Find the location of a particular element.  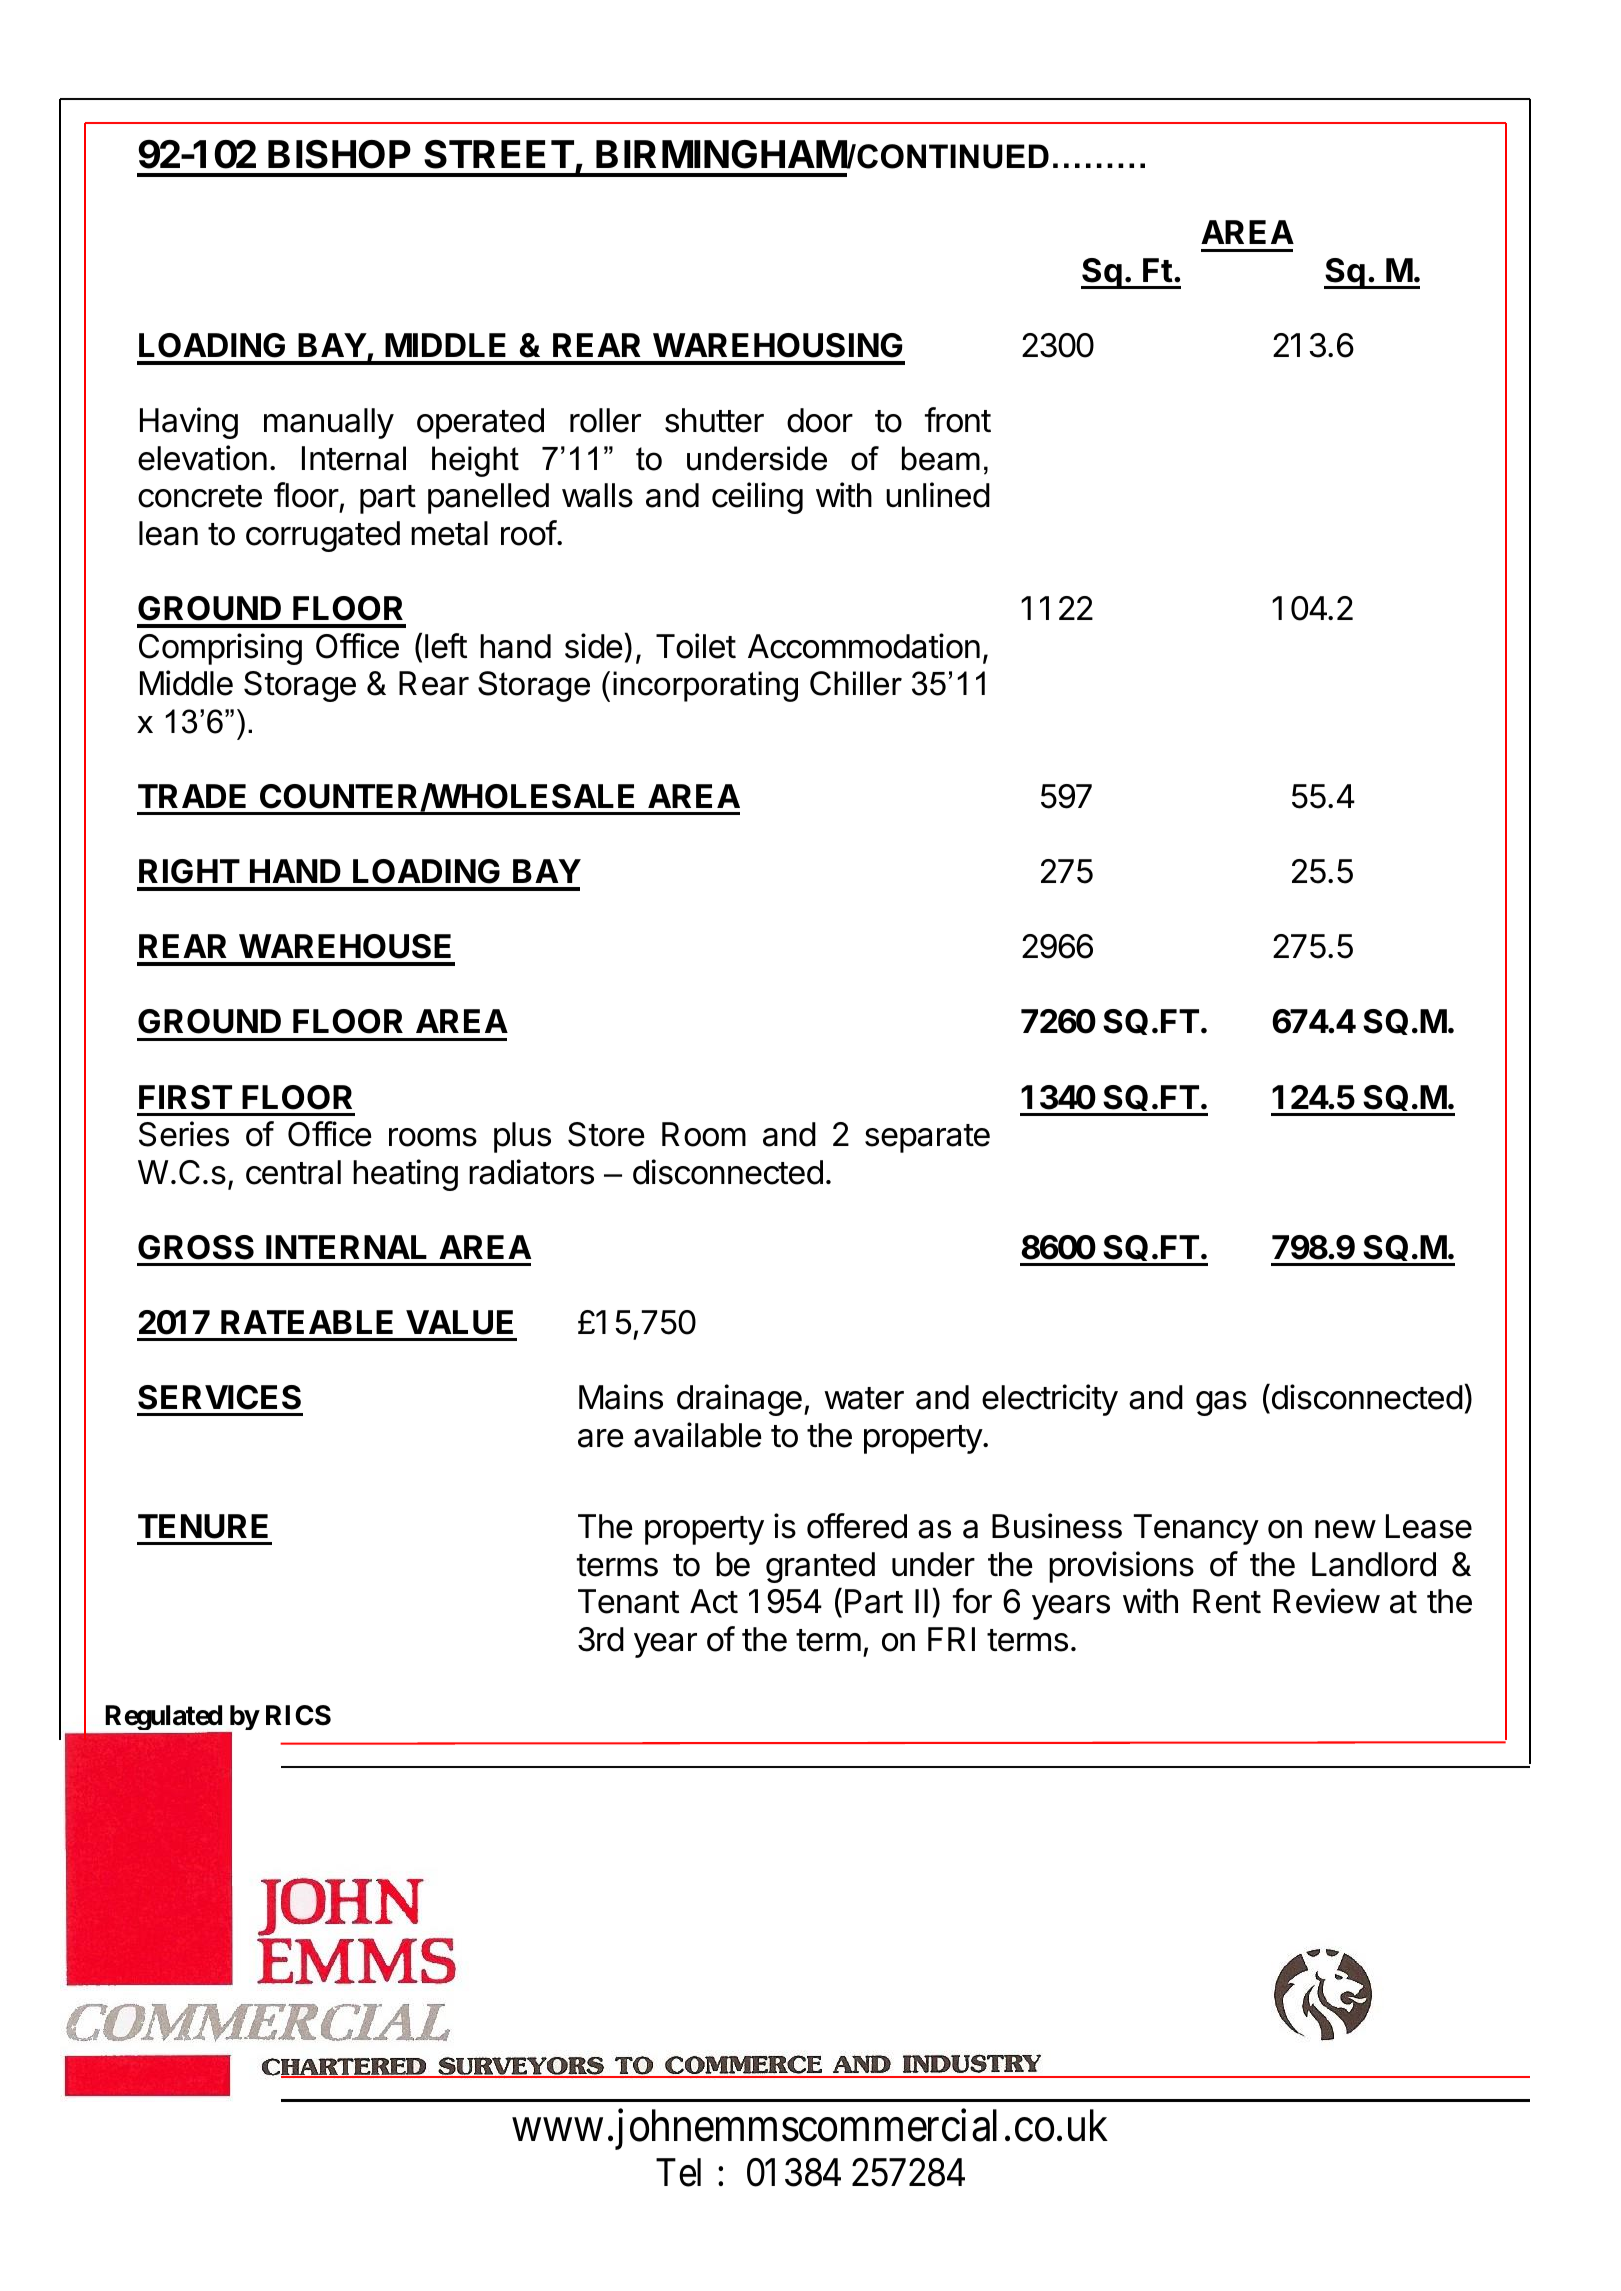

GROSS is located at coordinates (196, 1247).
